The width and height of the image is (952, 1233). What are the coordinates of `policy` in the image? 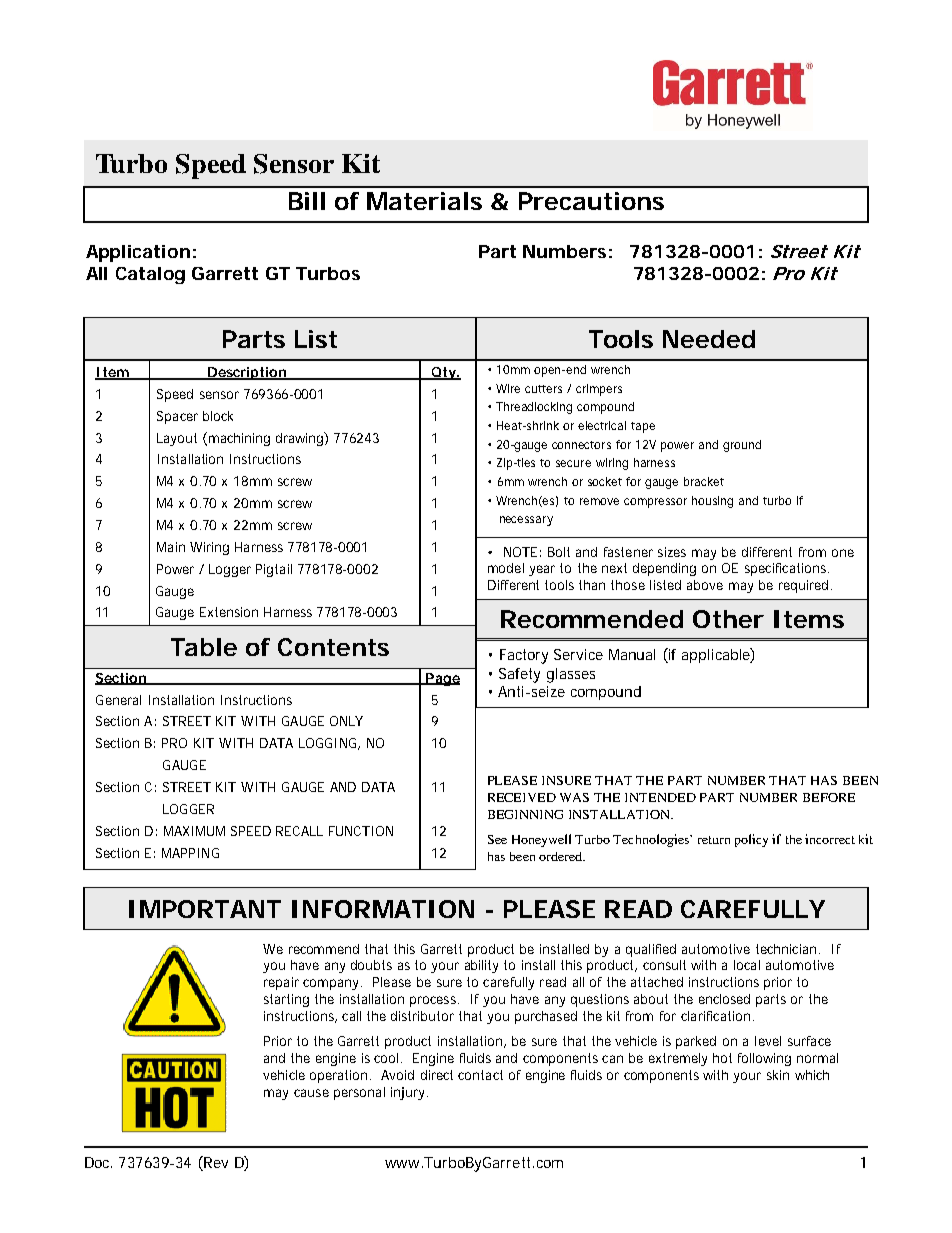 It's located at (751, 840).
